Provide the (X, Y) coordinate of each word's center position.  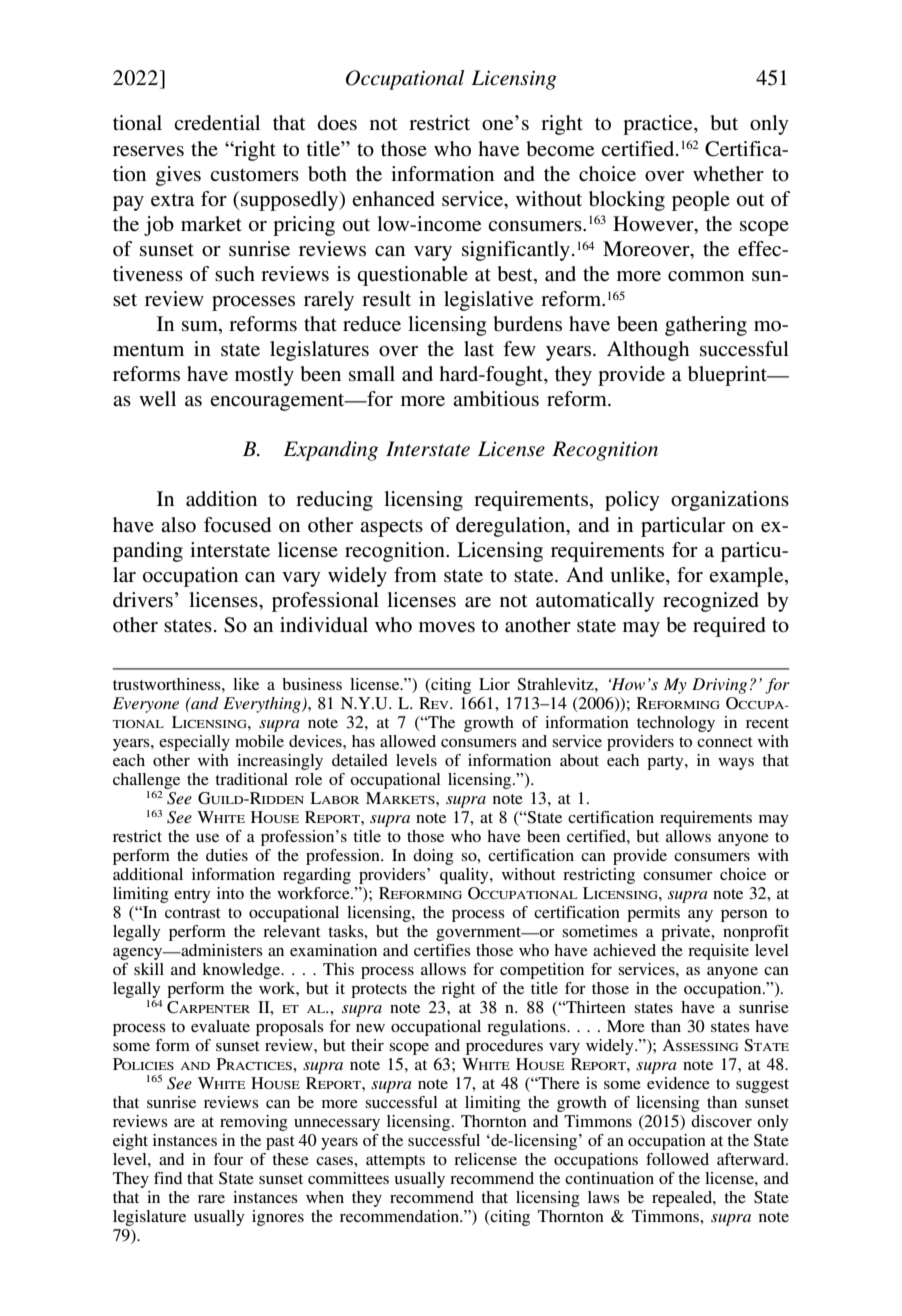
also (178, 525)
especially (194, 743)
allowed (408, 741)
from (415, 574)
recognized (711, 602)
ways (736, 764)
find (168, 1178)
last (479, 349)
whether (728, 173)
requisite (718, 952)
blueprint (728, 376)
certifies (442, 950)
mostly (264, 376)
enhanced (393, 199)
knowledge (242, 971)
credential (217, 123)
